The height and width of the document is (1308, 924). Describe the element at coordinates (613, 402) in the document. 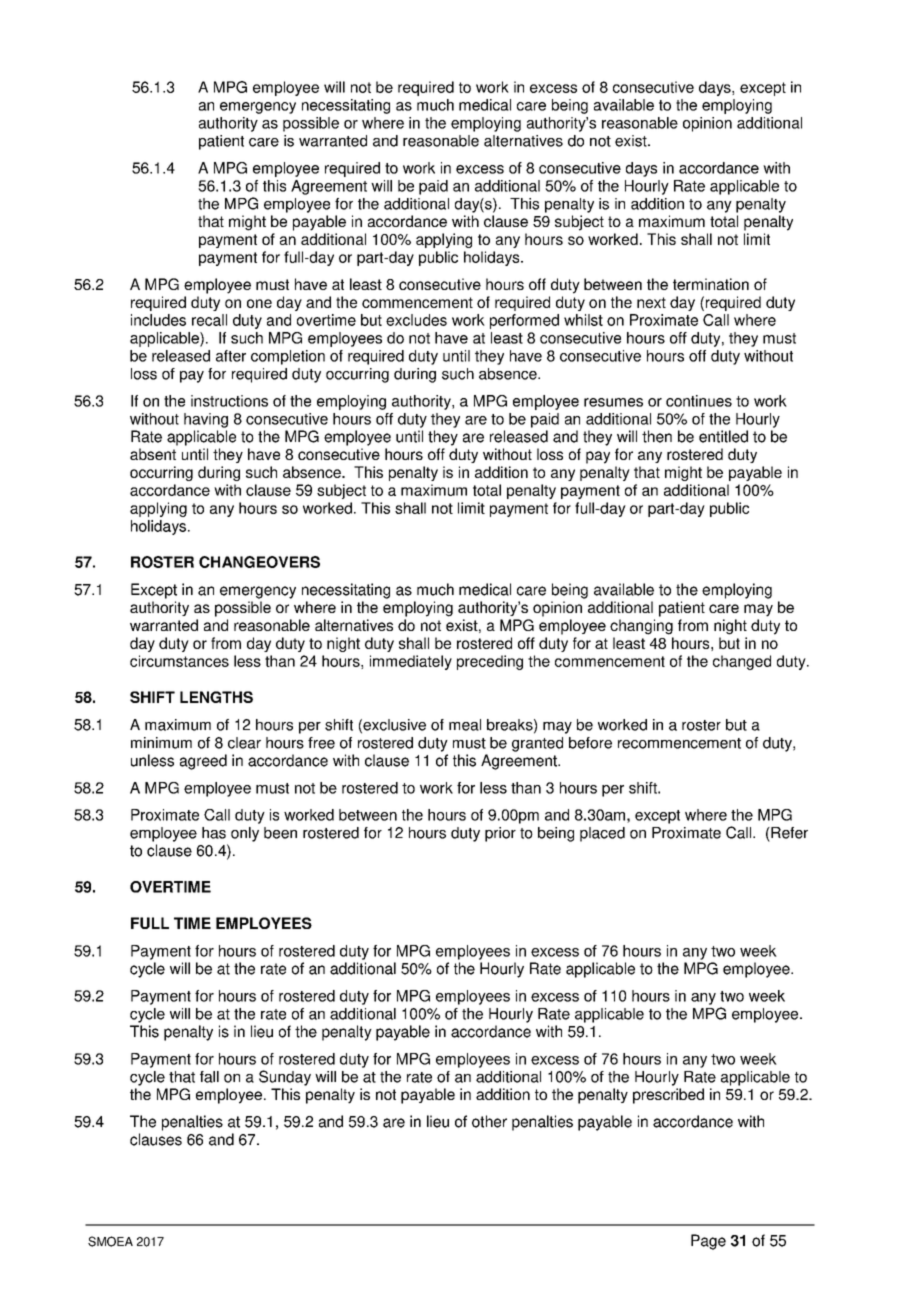

I see `resumes` at that location.
